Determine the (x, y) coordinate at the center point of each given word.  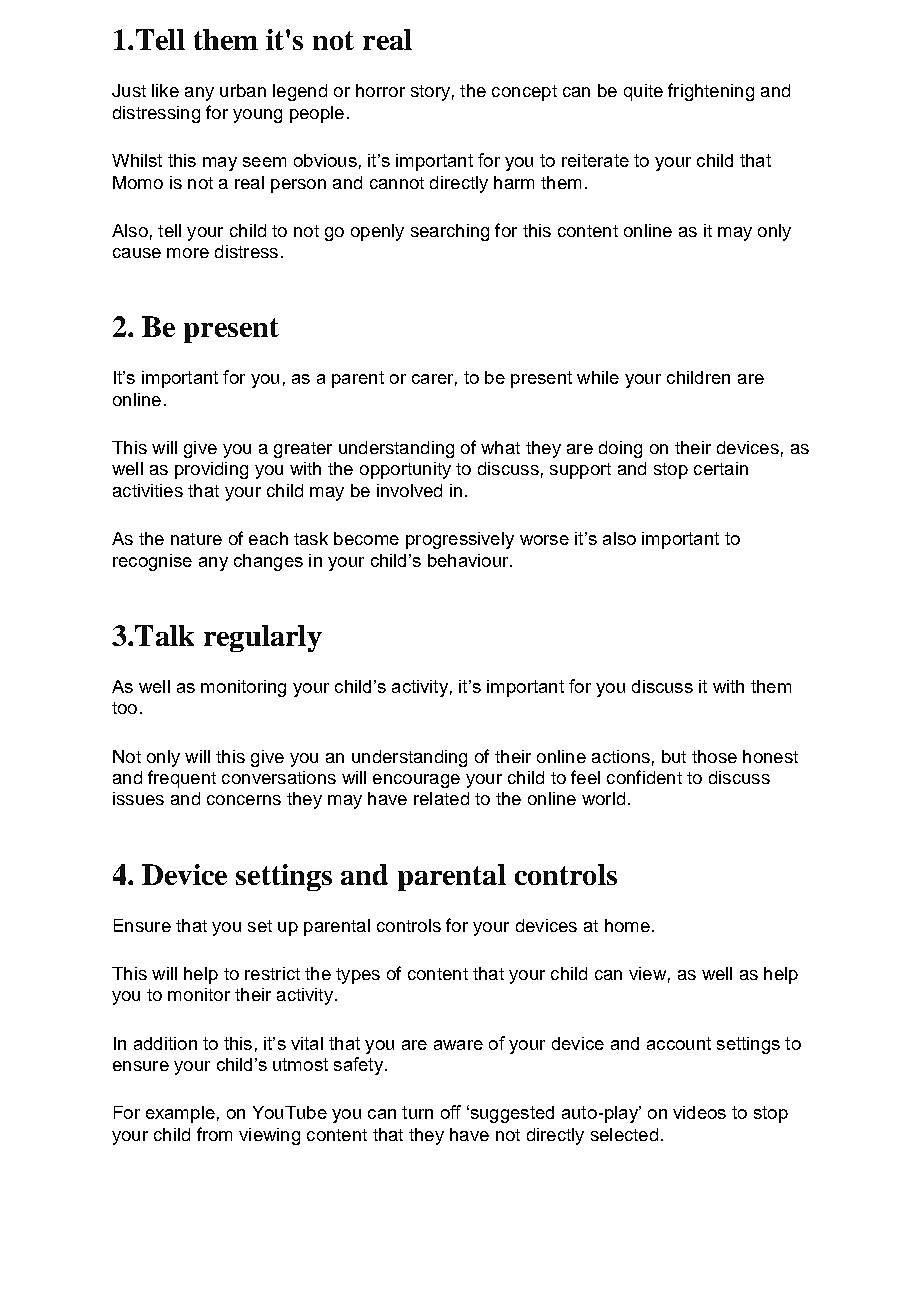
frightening (711, 92)
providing (211, 470)
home (627, 925)
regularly (263, 638)
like (165, 90)
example (180, 1114)
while (598, 377)
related (441, 798)
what (500, 447)
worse (544, 540)
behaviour (469, 560)
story (430, 93)
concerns (244, 800)
